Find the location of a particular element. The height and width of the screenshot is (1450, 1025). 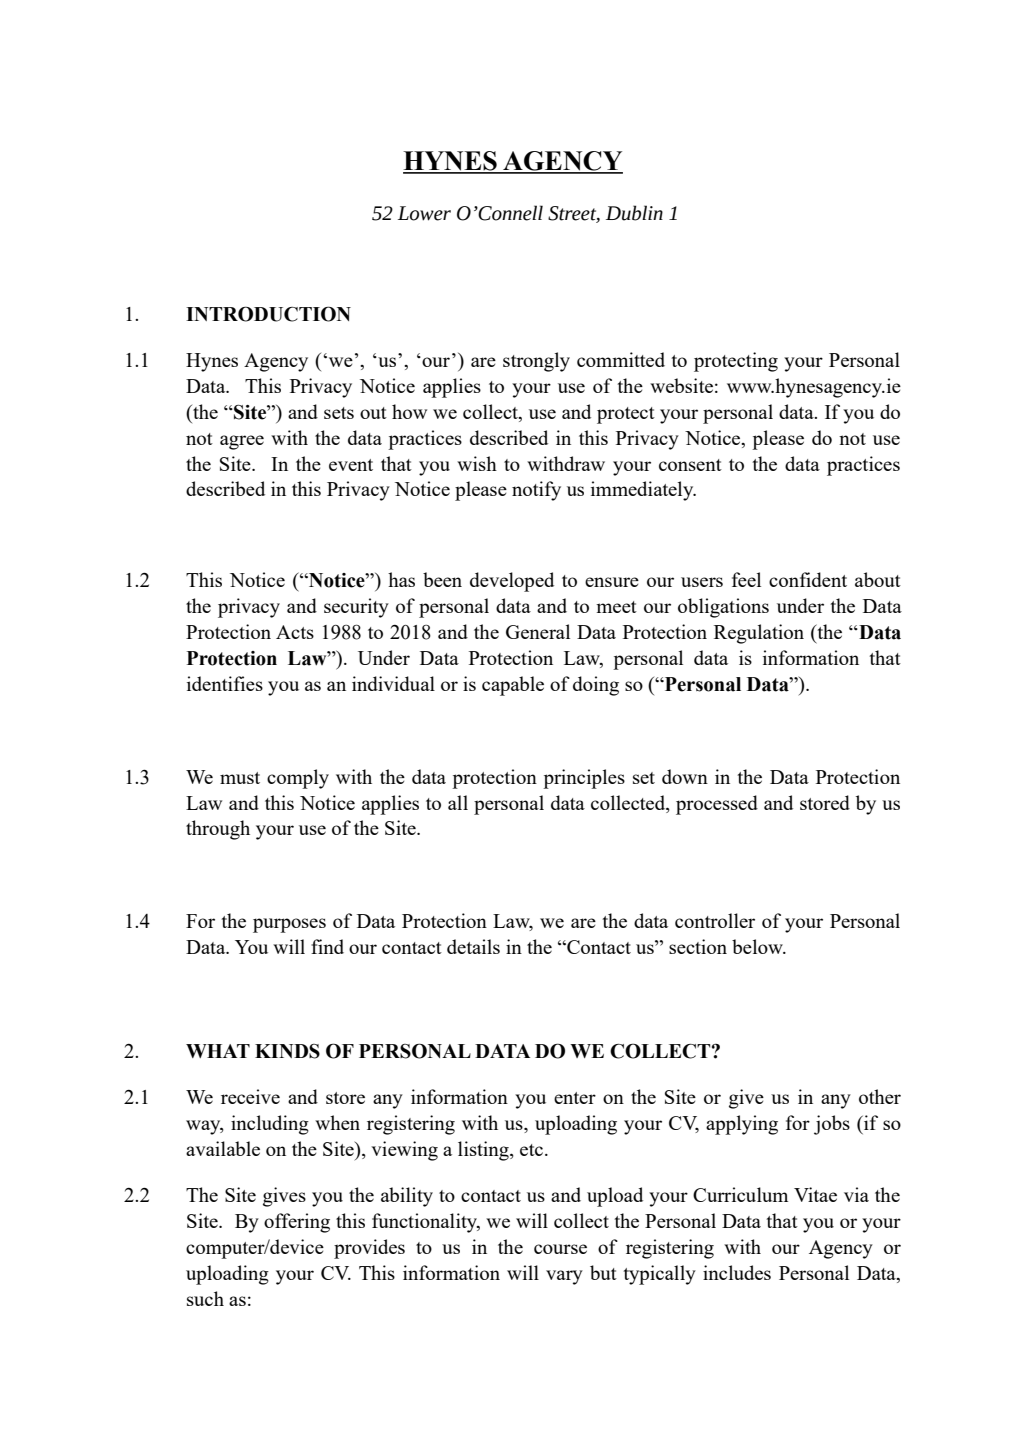

committed is located at coordinates (621, 359).
